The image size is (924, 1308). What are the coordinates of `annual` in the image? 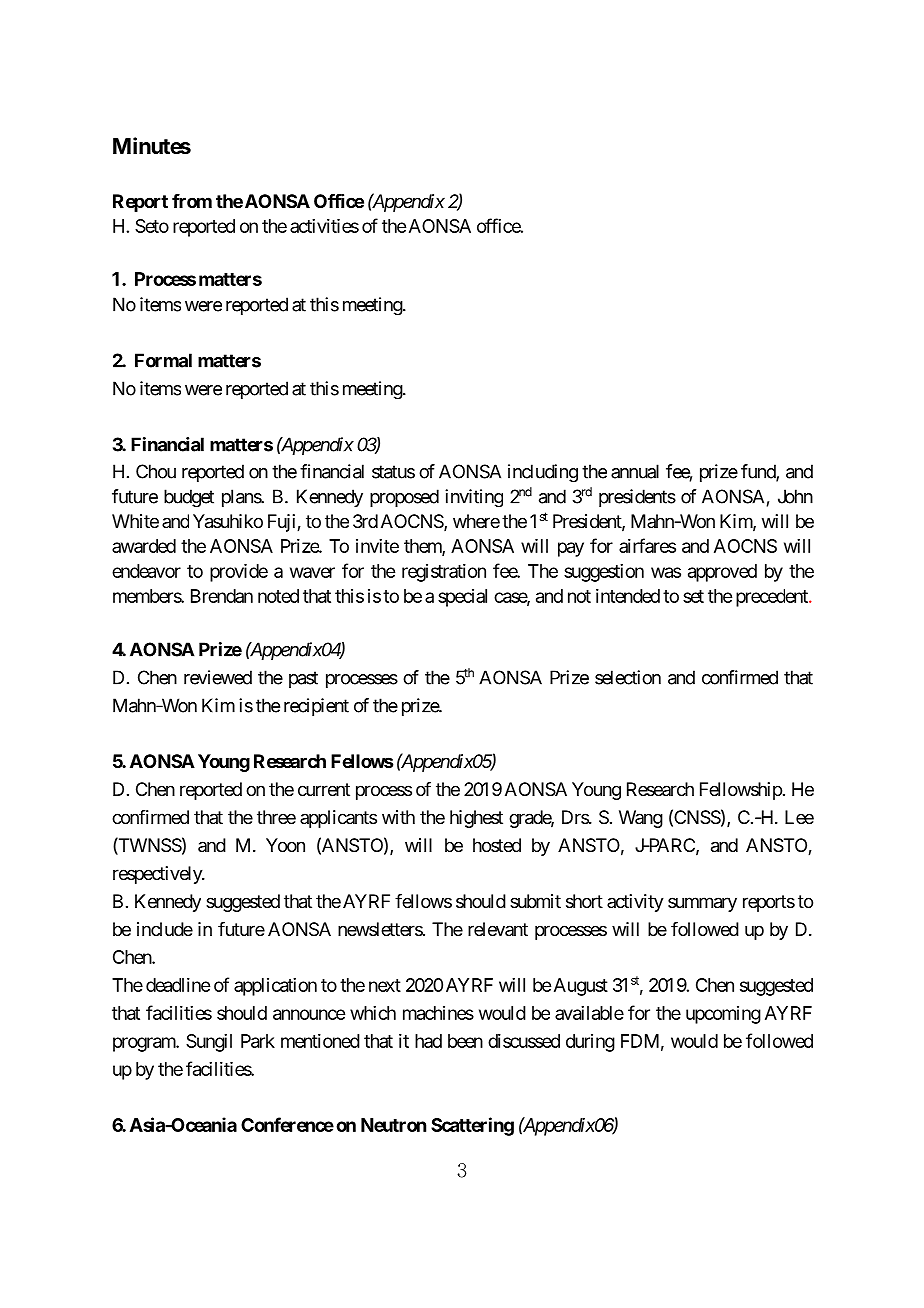 It's located at (635, 471).
